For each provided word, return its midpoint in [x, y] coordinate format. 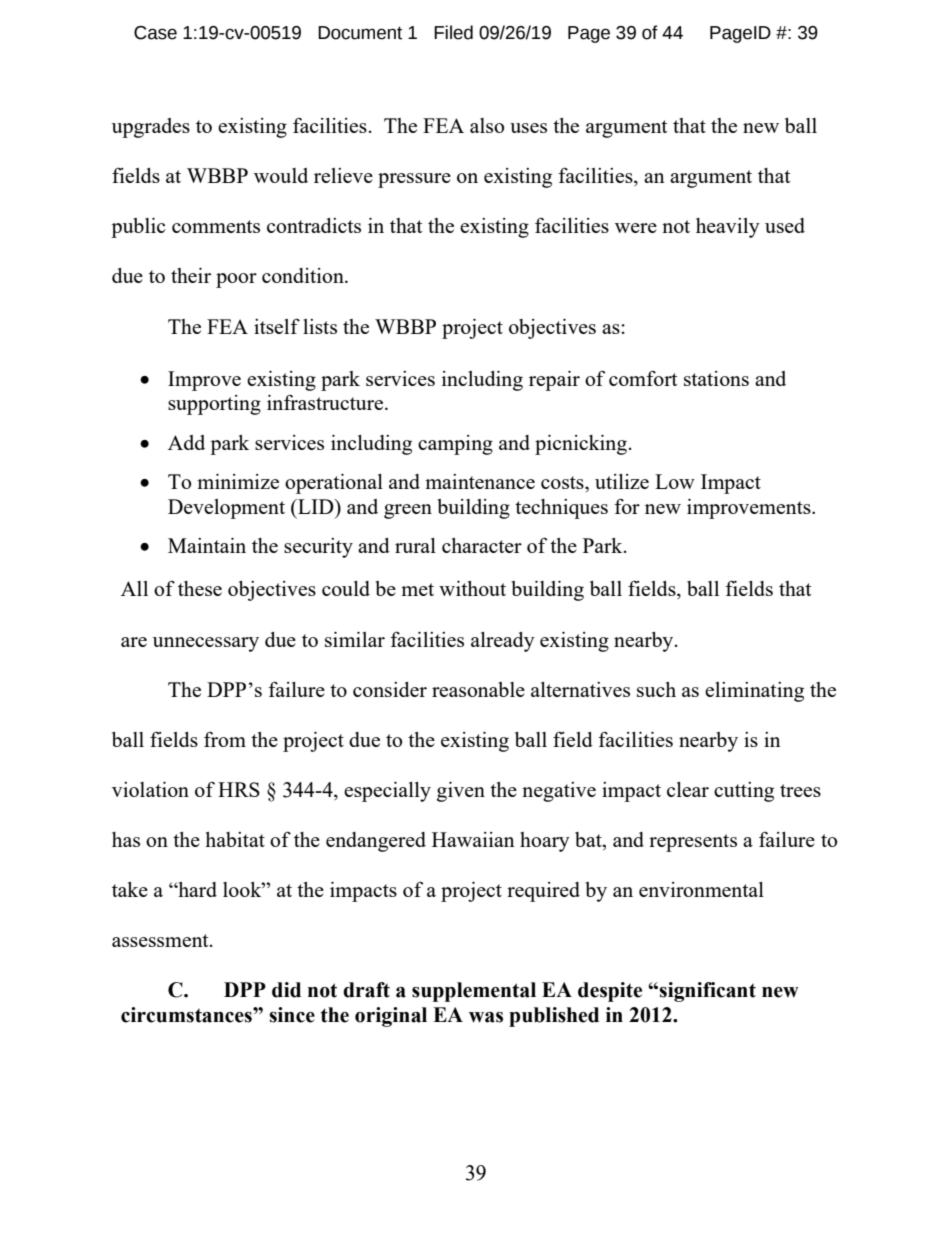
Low [675, 481]
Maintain [207, 545]
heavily [728, 228]
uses [528, 128]
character [482, 545]
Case [155, 33]
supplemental [474, 992]
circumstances [187, 1015]
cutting [744, 792]
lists [320, 326]
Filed [453, 32]
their [191, 275]
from [225, 739]
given [461, 792]
